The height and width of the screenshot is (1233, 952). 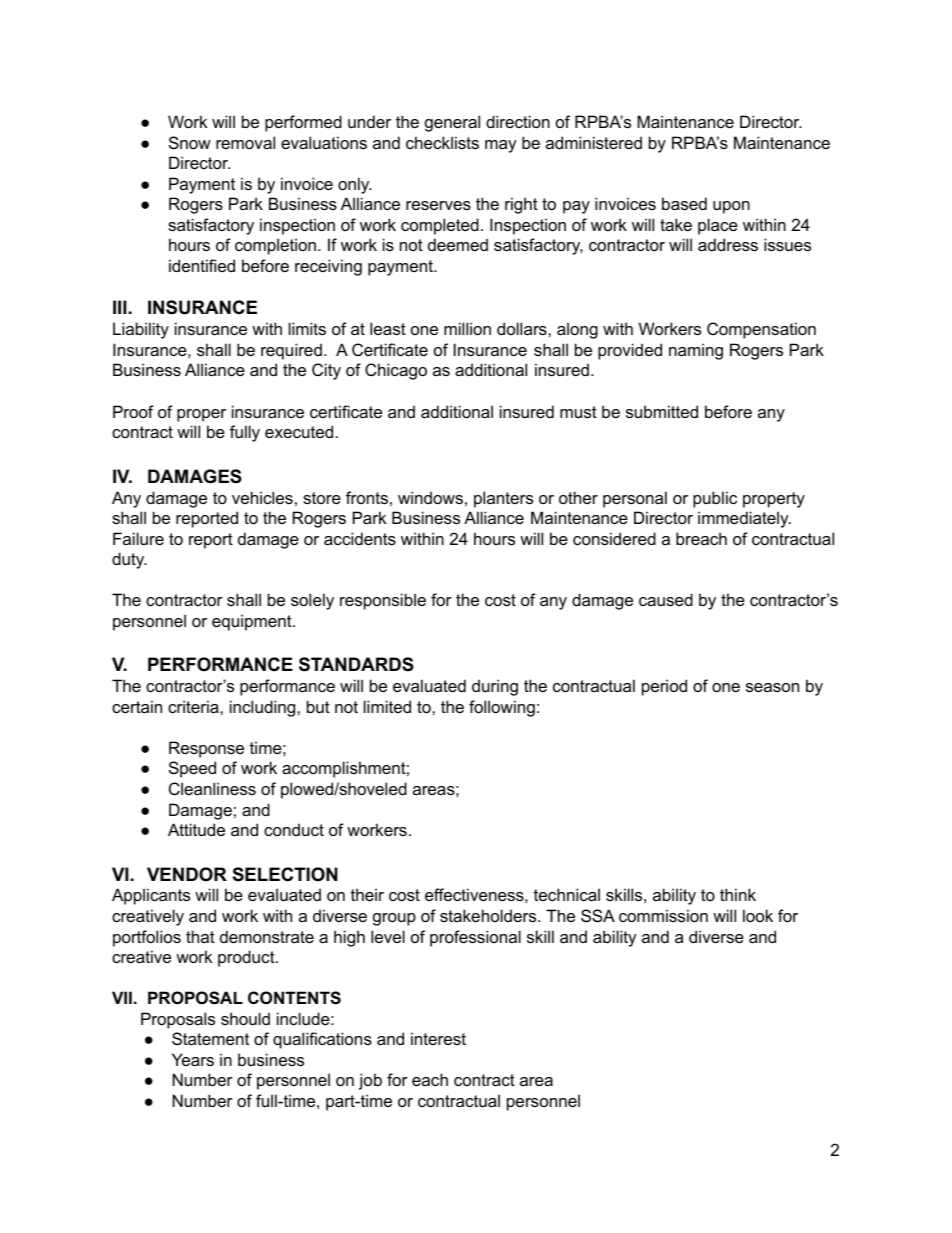 I want to click on equipment, so click(x=253, y=622).
